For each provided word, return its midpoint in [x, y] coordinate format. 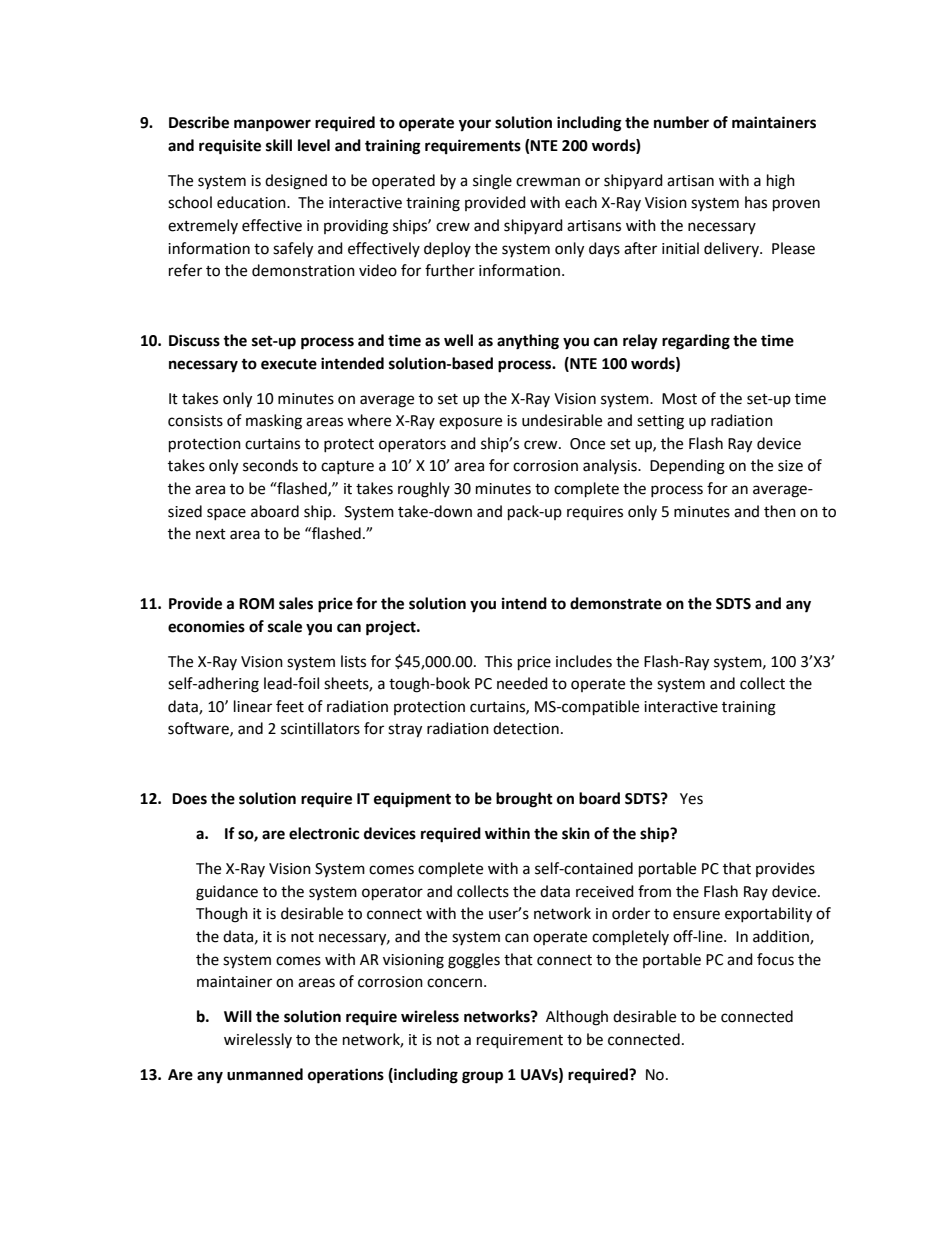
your [474, 125]
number [681, 122]
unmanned [265, 1074]
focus [775, 959]
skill [279, 145]
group [482, 1077]
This [498, 661]
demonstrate [616, 603]
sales [296, 603]
